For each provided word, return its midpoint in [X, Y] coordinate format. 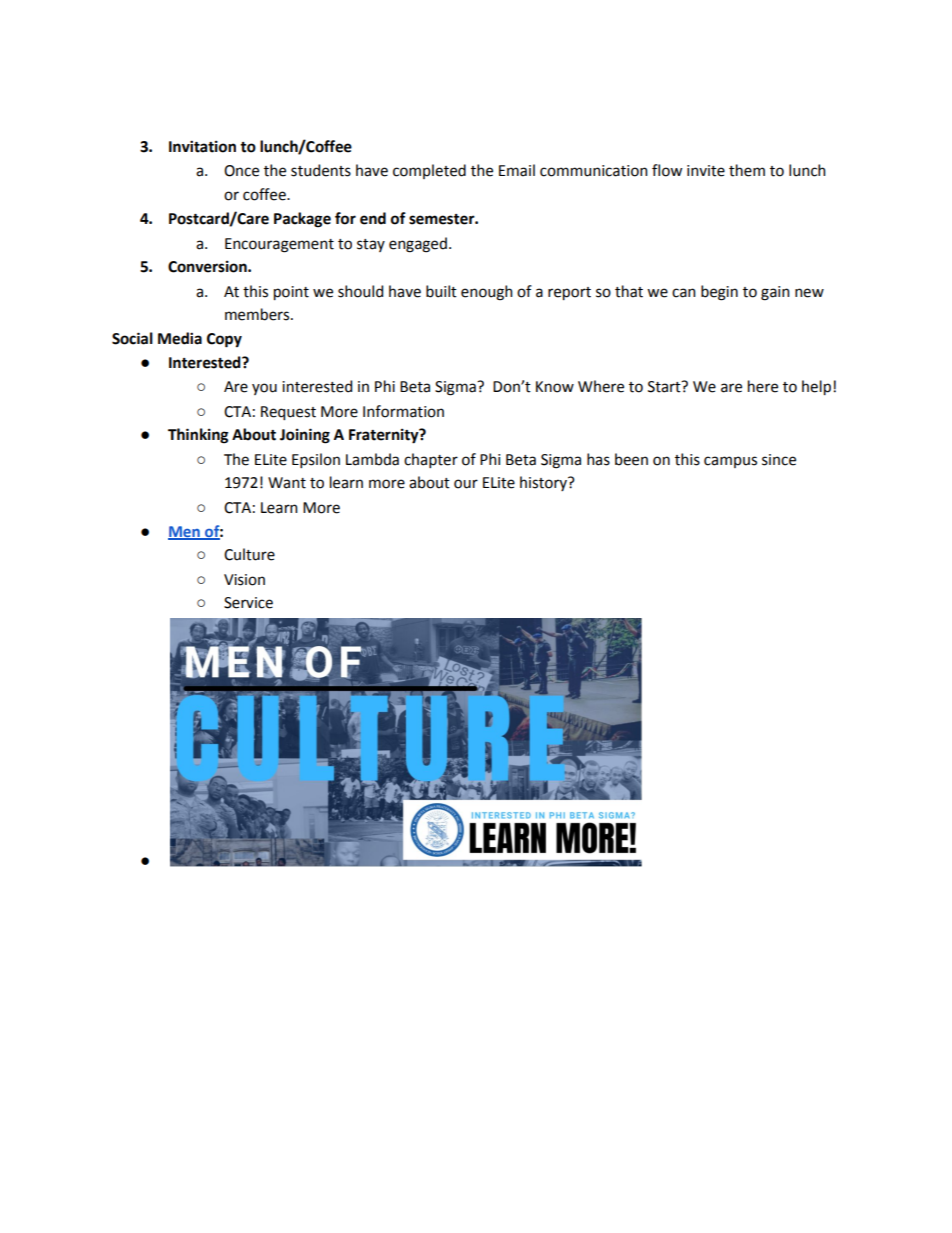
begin [719, 293]
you [264, 389]
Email [517, 170]
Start [665, 387]
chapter [431, 460]
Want [287, 483]
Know [555, 387]
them [747, 170]
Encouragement [279, 245]
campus [730, 462]
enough [487, 293]
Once [241, 171]
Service [248, 603]
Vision [244, 580]
